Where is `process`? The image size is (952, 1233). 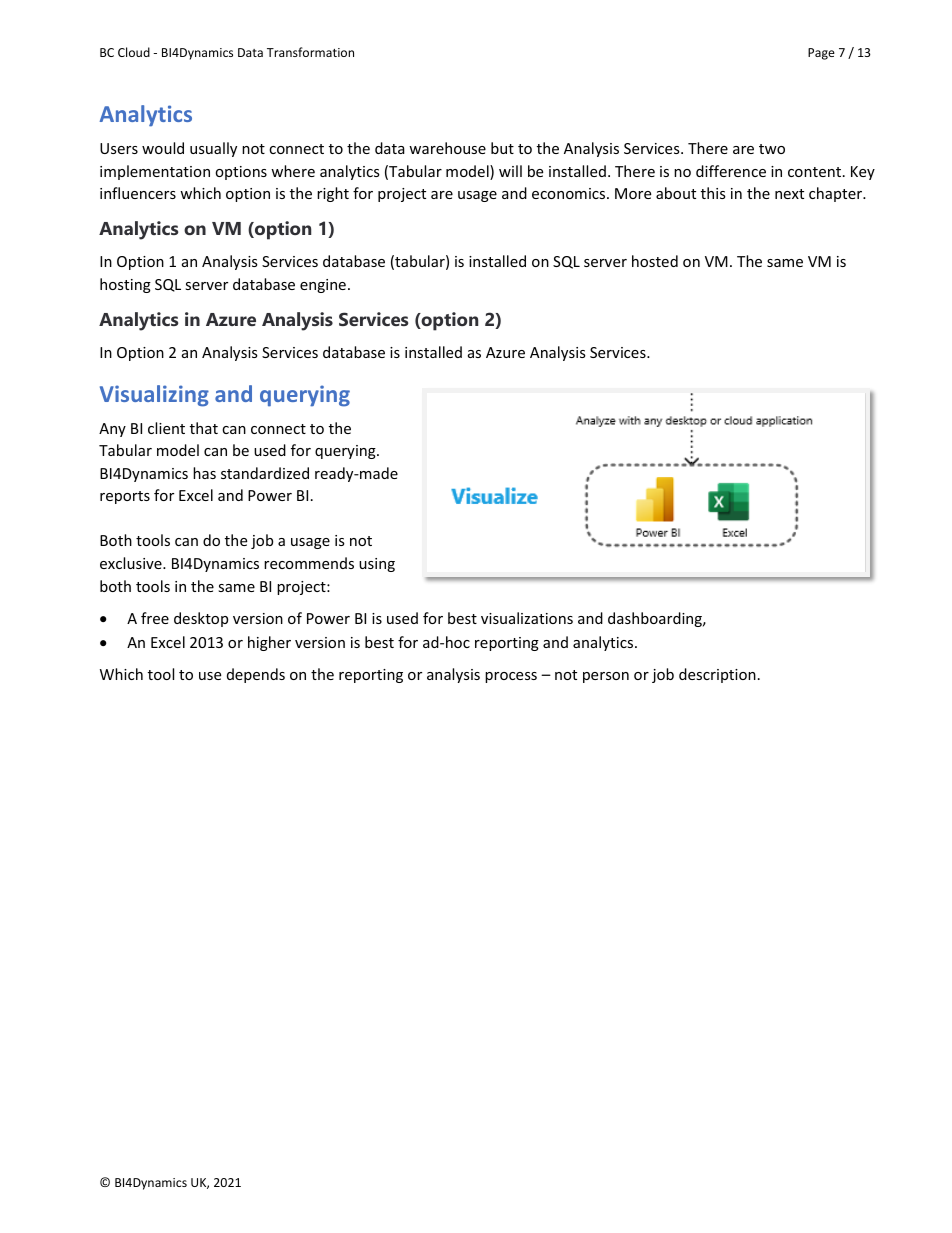 process is located at coordinates (511, 677).
